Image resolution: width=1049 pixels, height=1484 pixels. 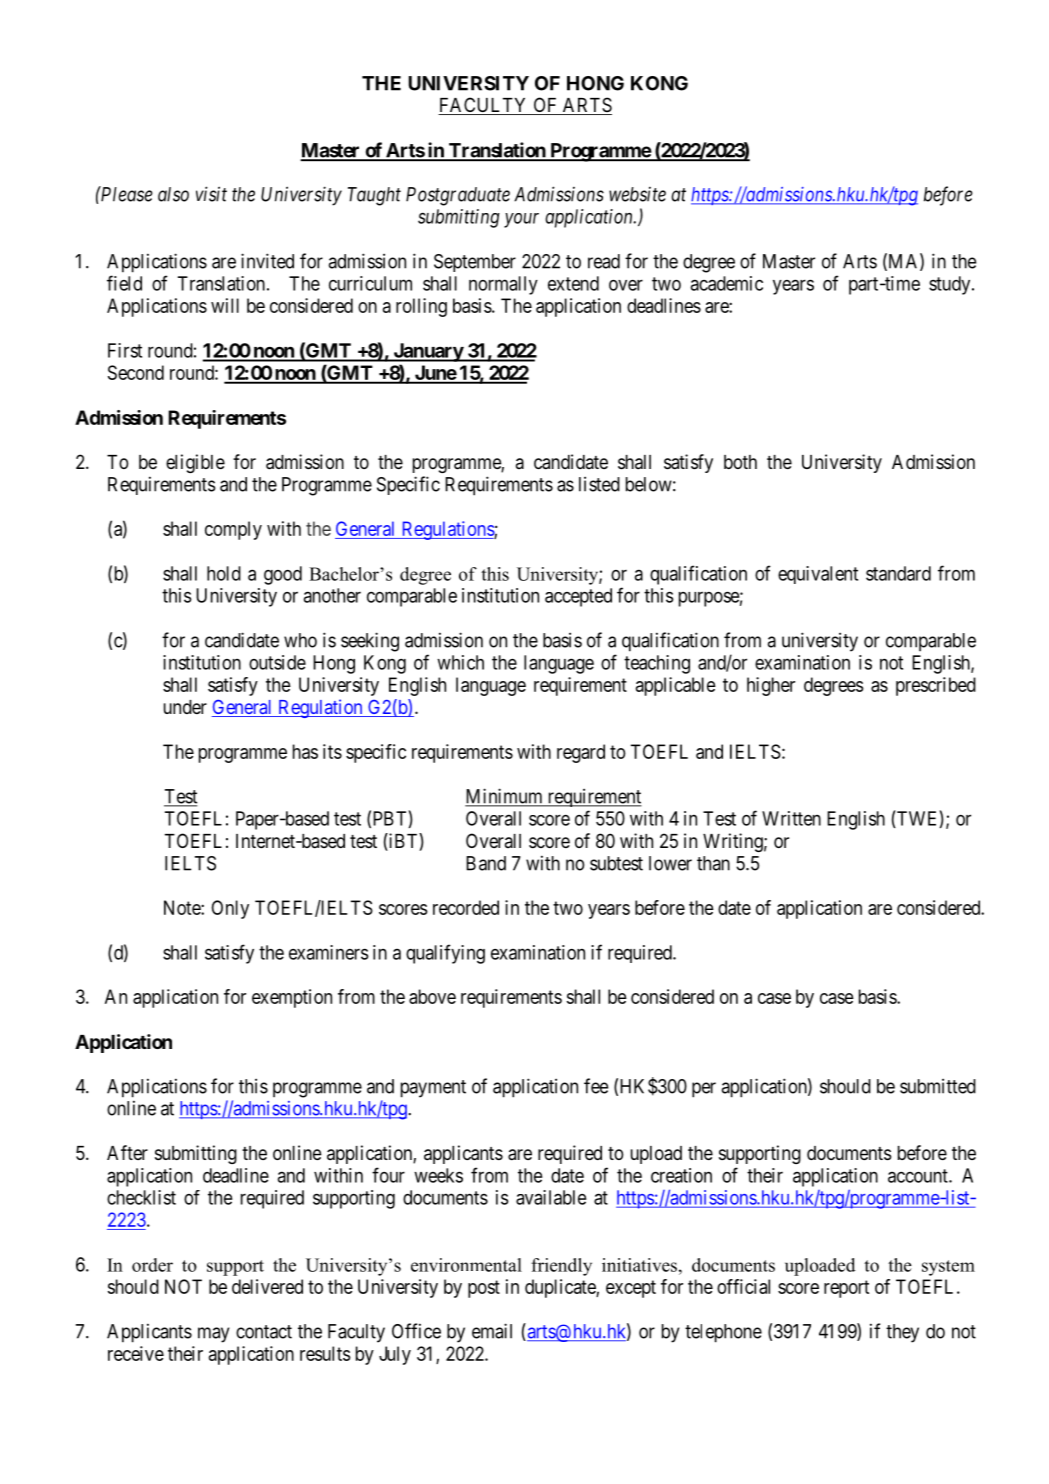 What do you see at coordinates (211, 194) in the screenshot?
I see `visit` at bounding box center [211, 194].
